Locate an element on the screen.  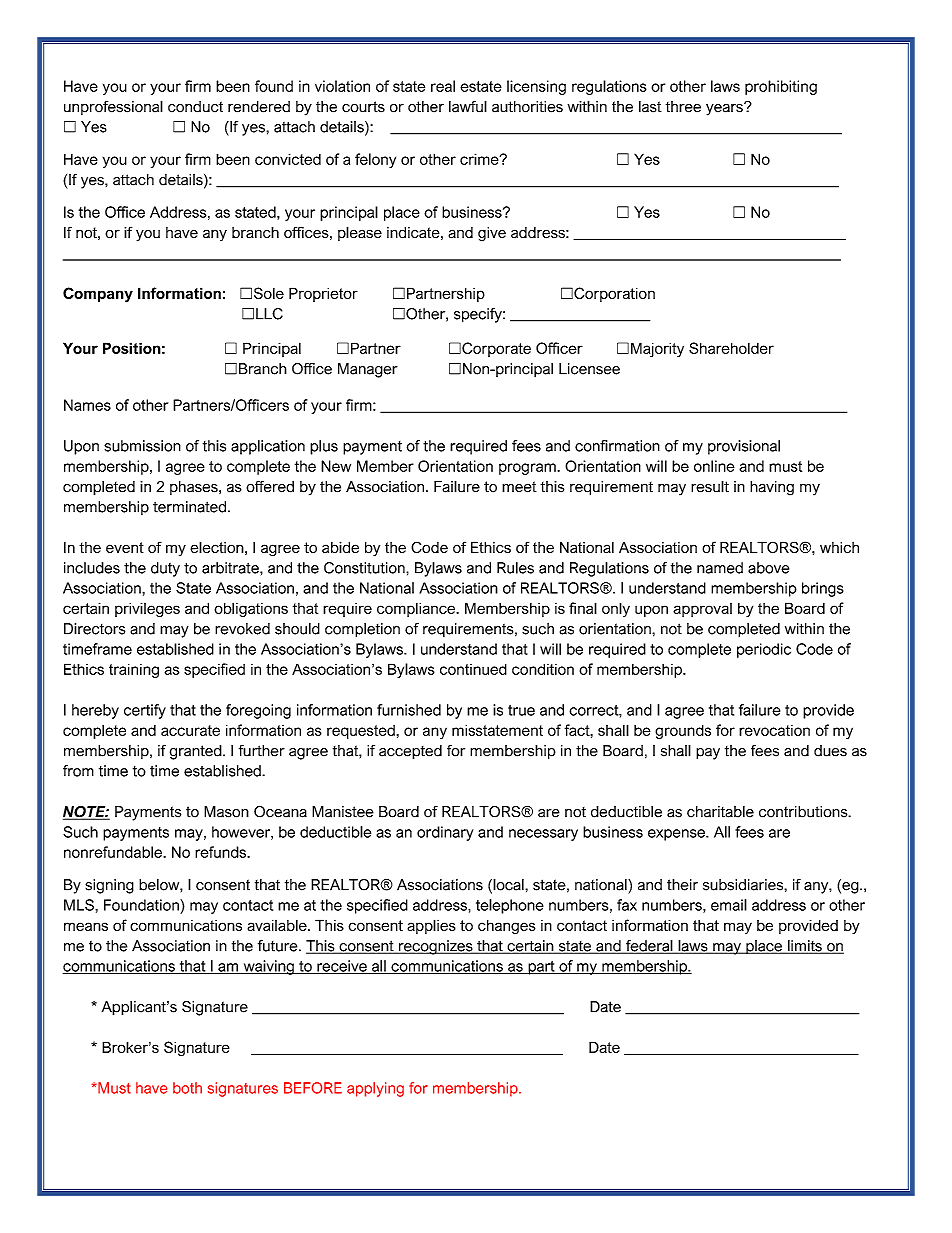
conduct is located at coordinates (195, 107).
